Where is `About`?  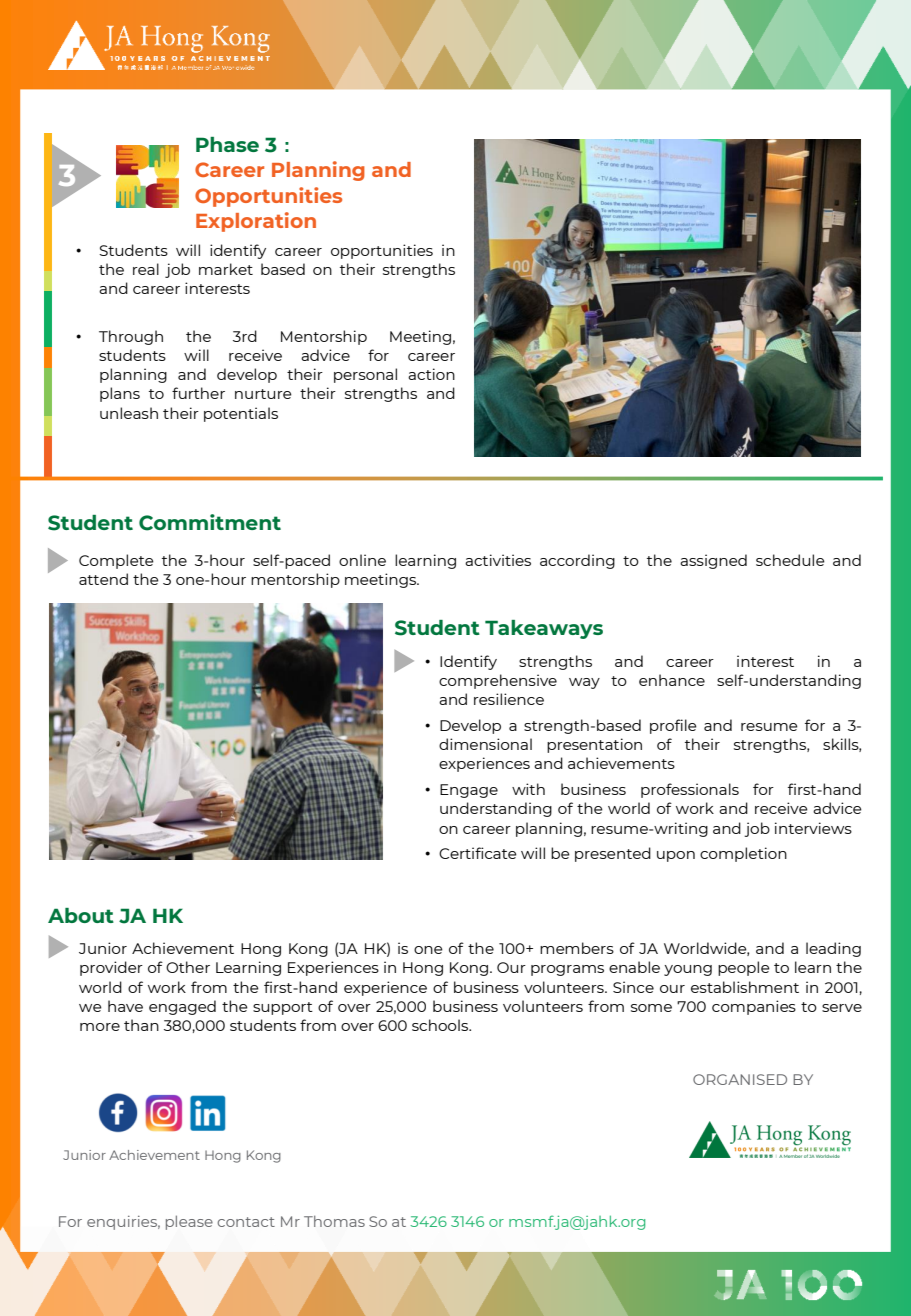
About is located at coordinates (81, 915).
